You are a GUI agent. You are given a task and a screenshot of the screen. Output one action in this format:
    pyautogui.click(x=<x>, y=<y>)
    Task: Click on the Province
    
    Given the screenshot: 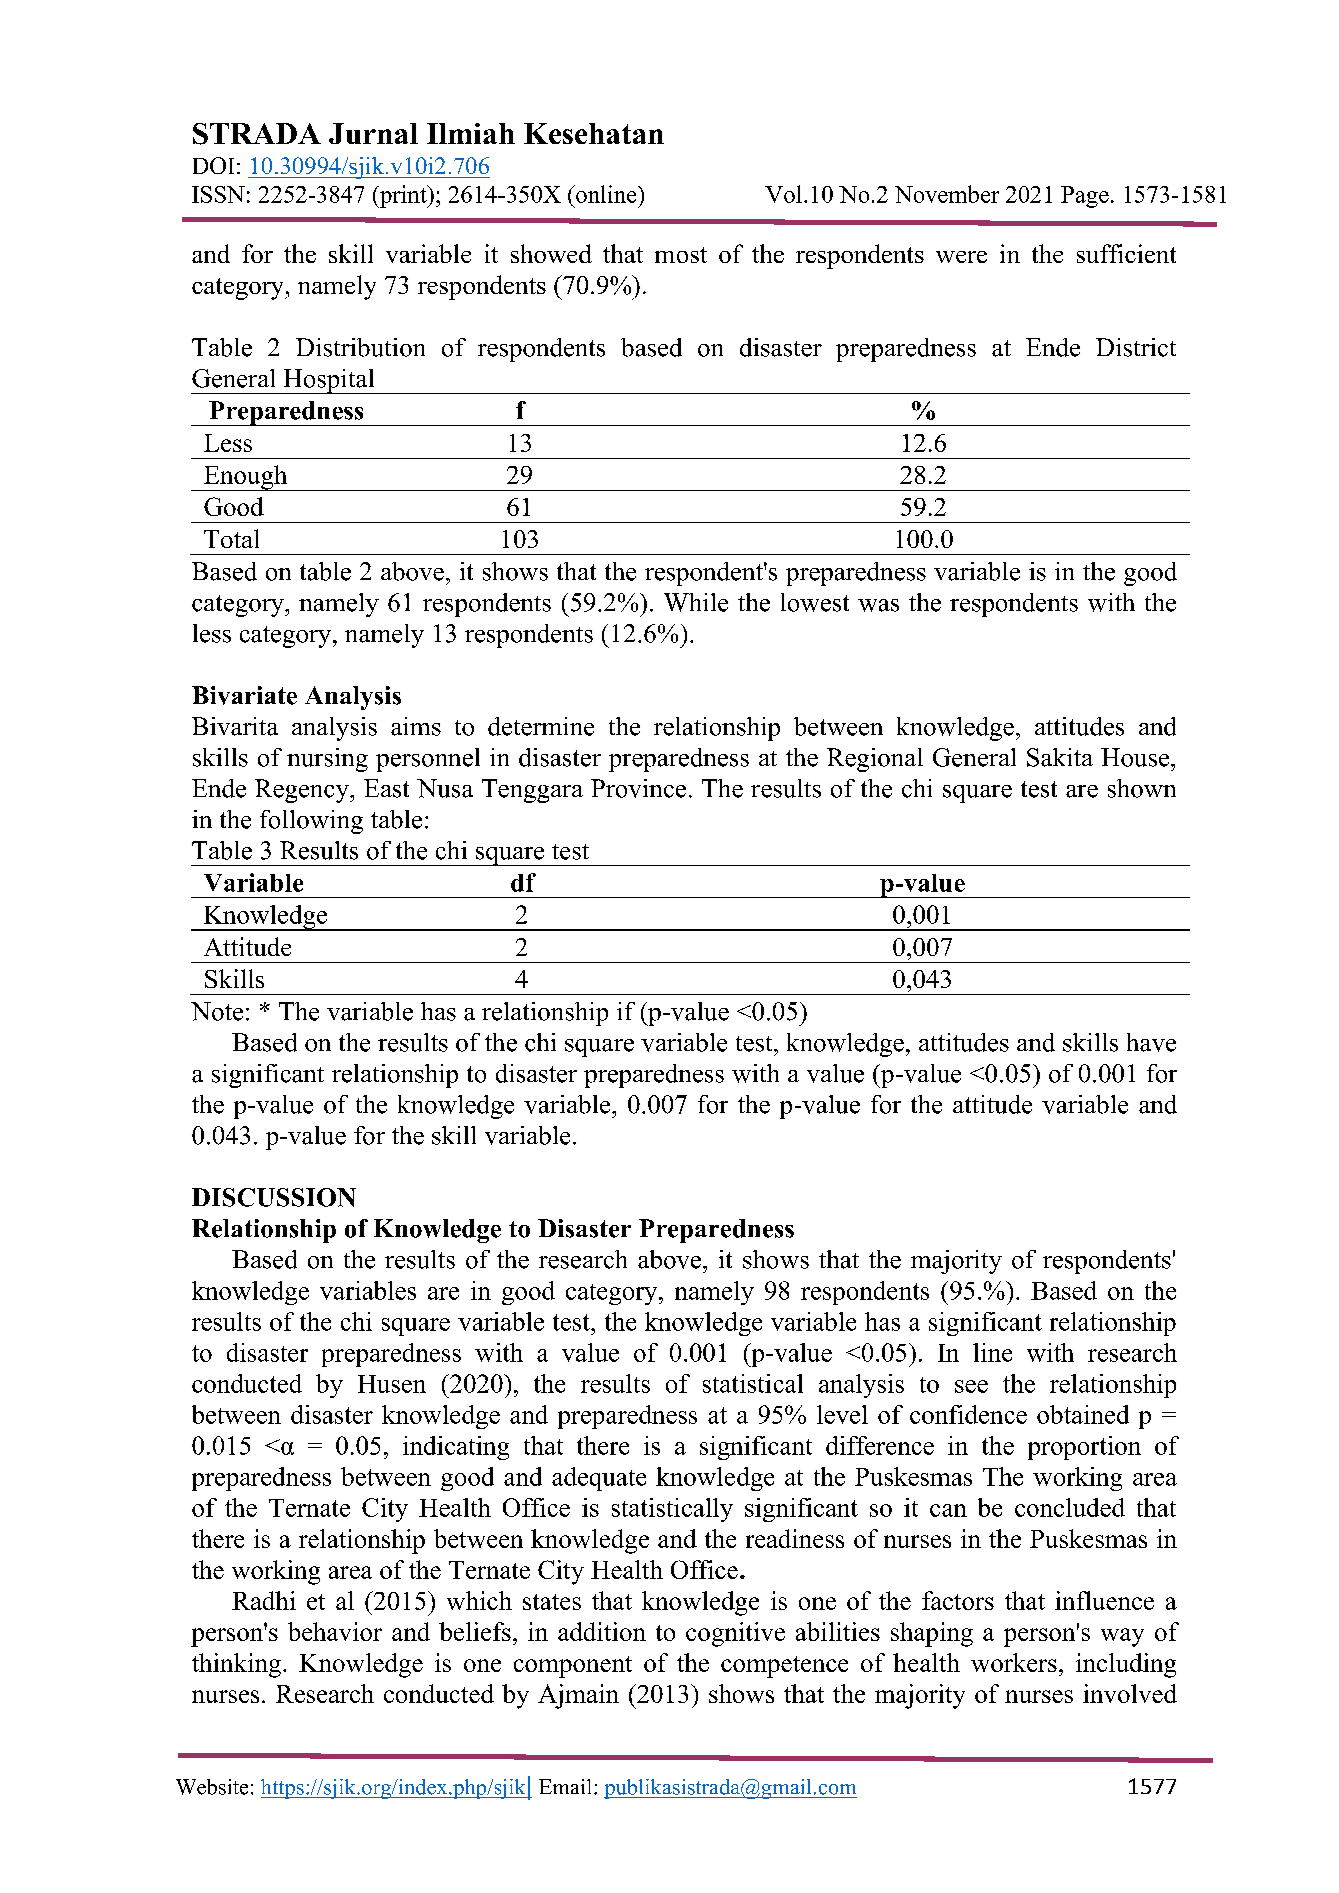 What is the action you would take?
    pyautogui.click(x=638, y=788)
